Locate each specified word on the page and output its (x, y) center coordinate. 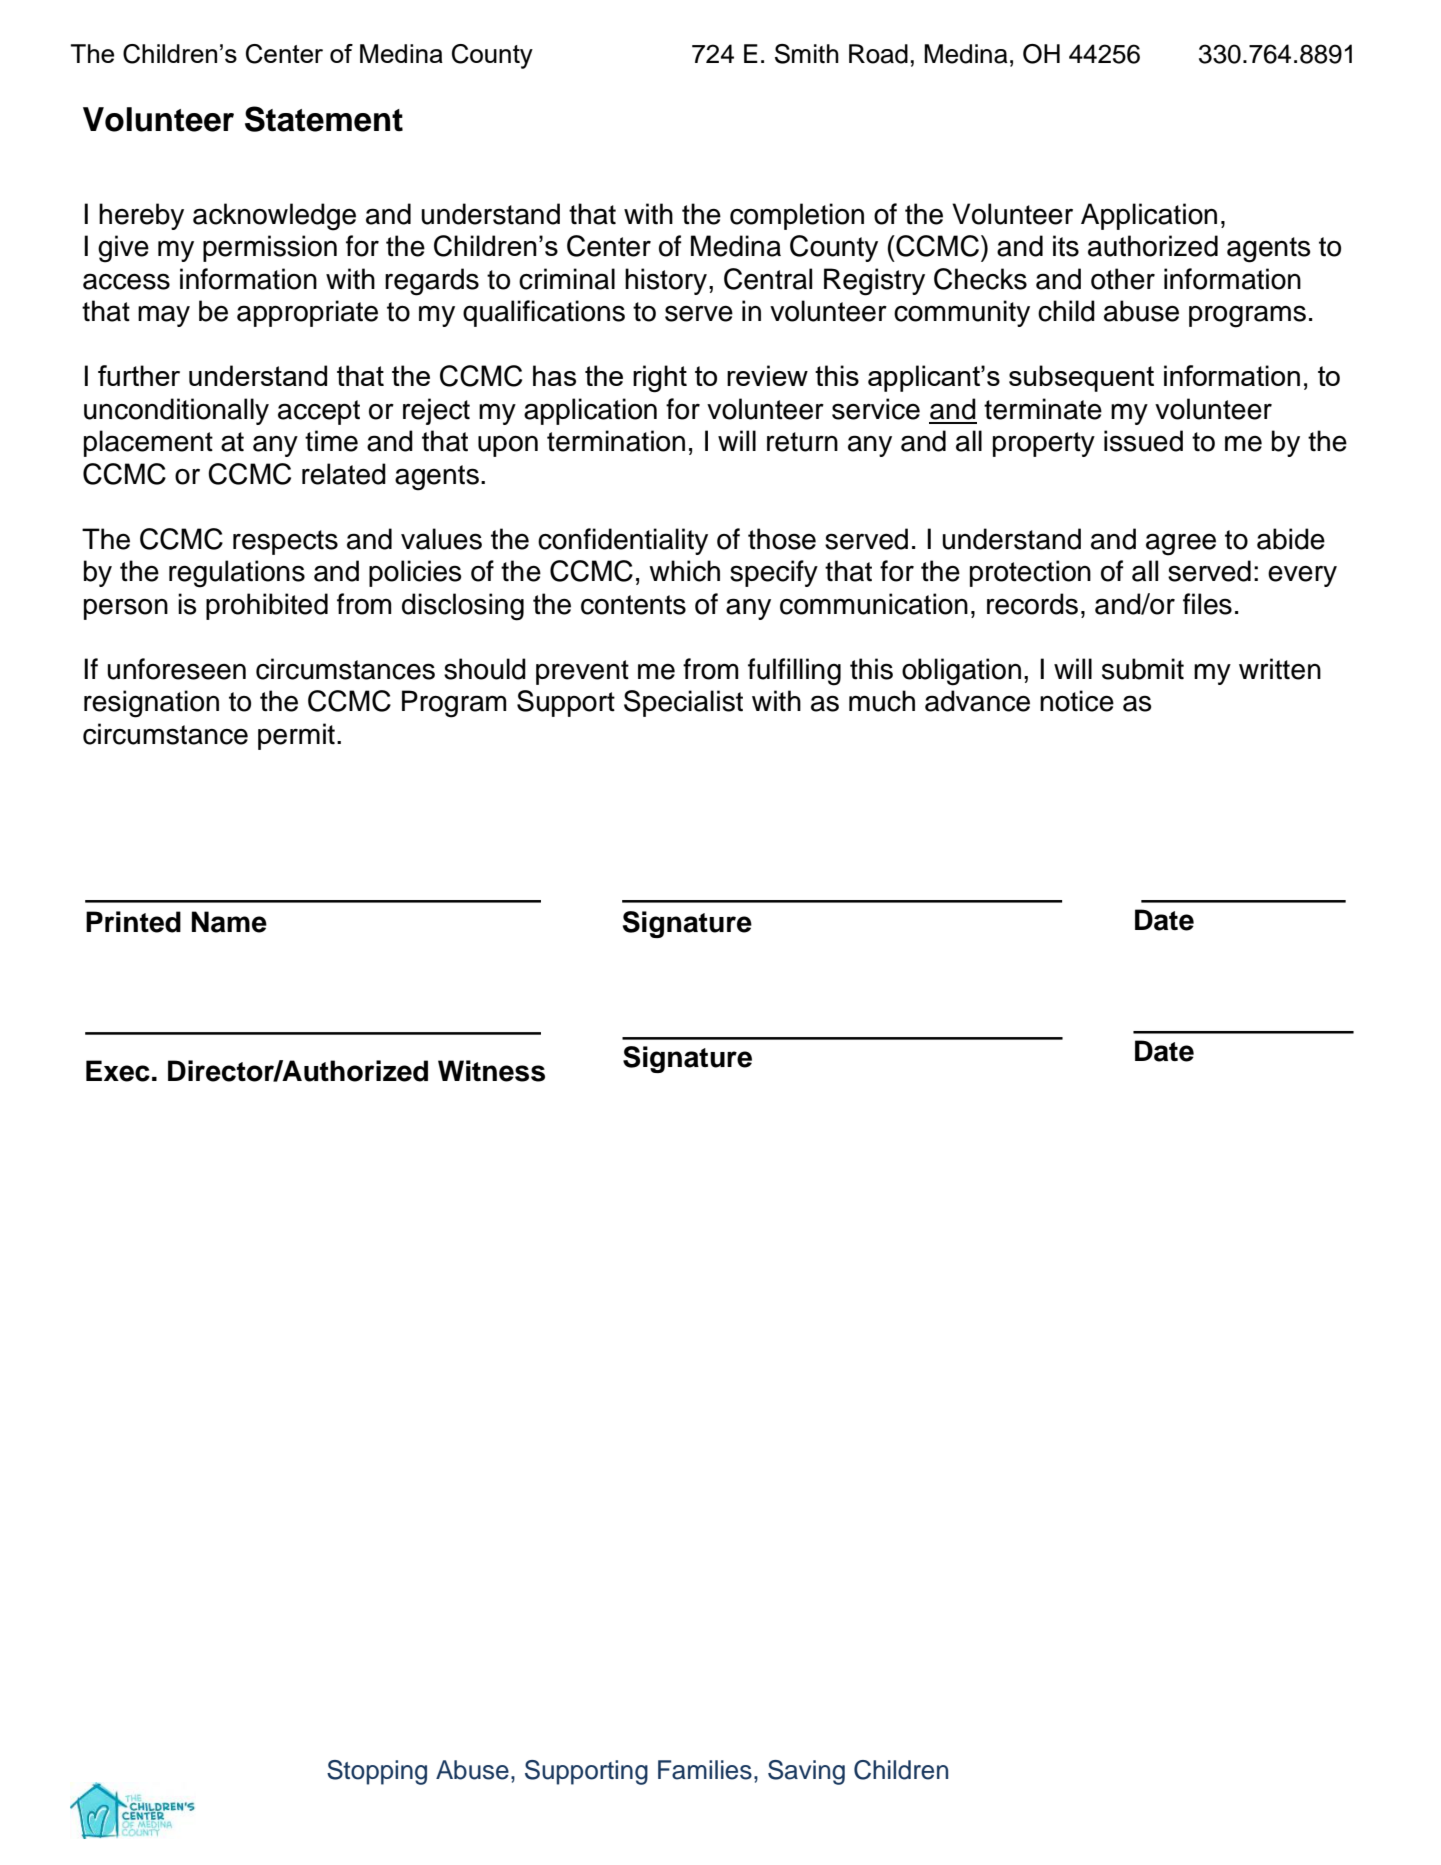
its (1066, 246)
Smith (807, 54)
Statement (324, 119)
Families (705, 1770)
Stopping (377, 1772)
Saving (806, 1772)
